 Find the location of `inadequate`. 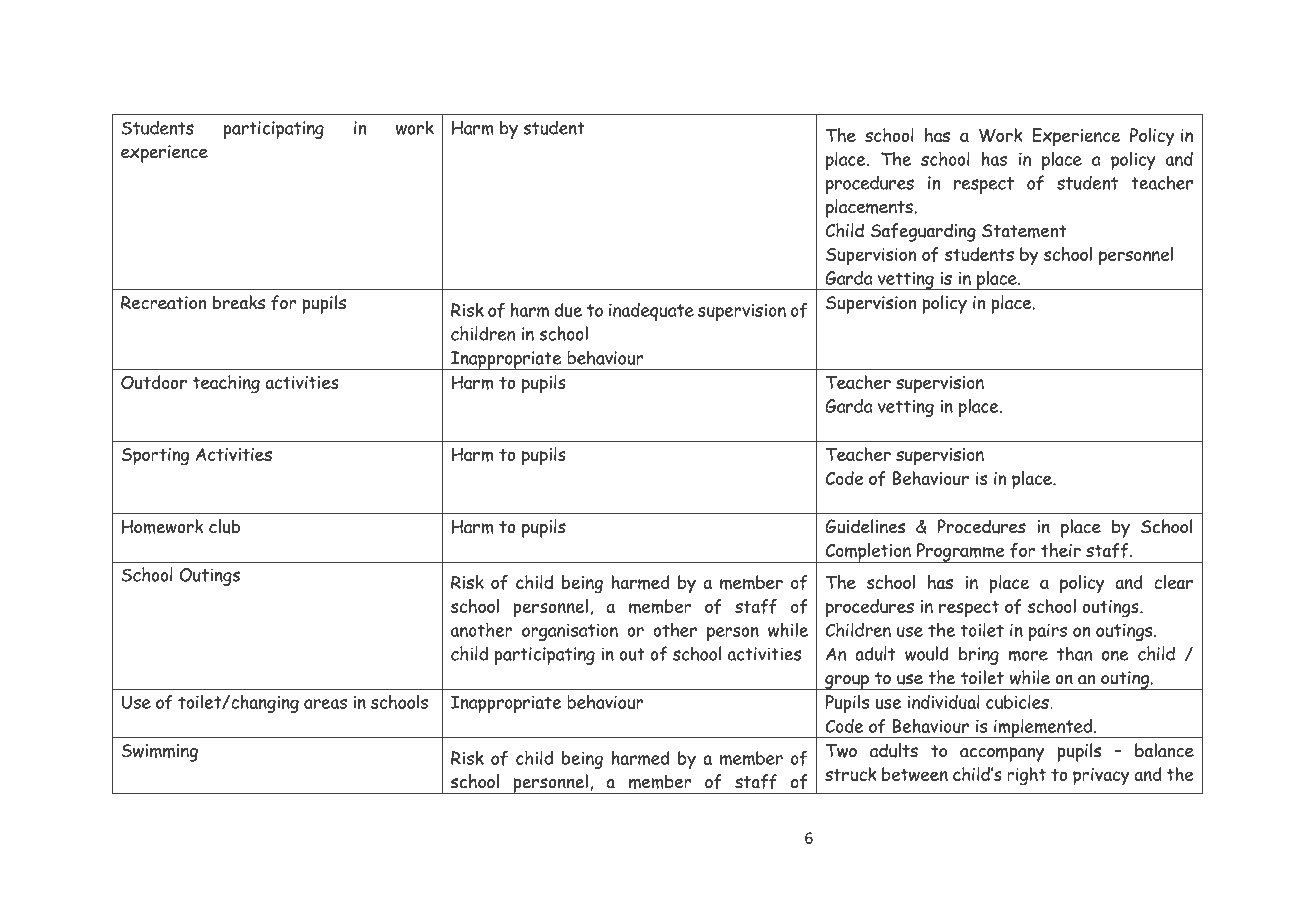

inadequate is located at coordinates (651, 312).
